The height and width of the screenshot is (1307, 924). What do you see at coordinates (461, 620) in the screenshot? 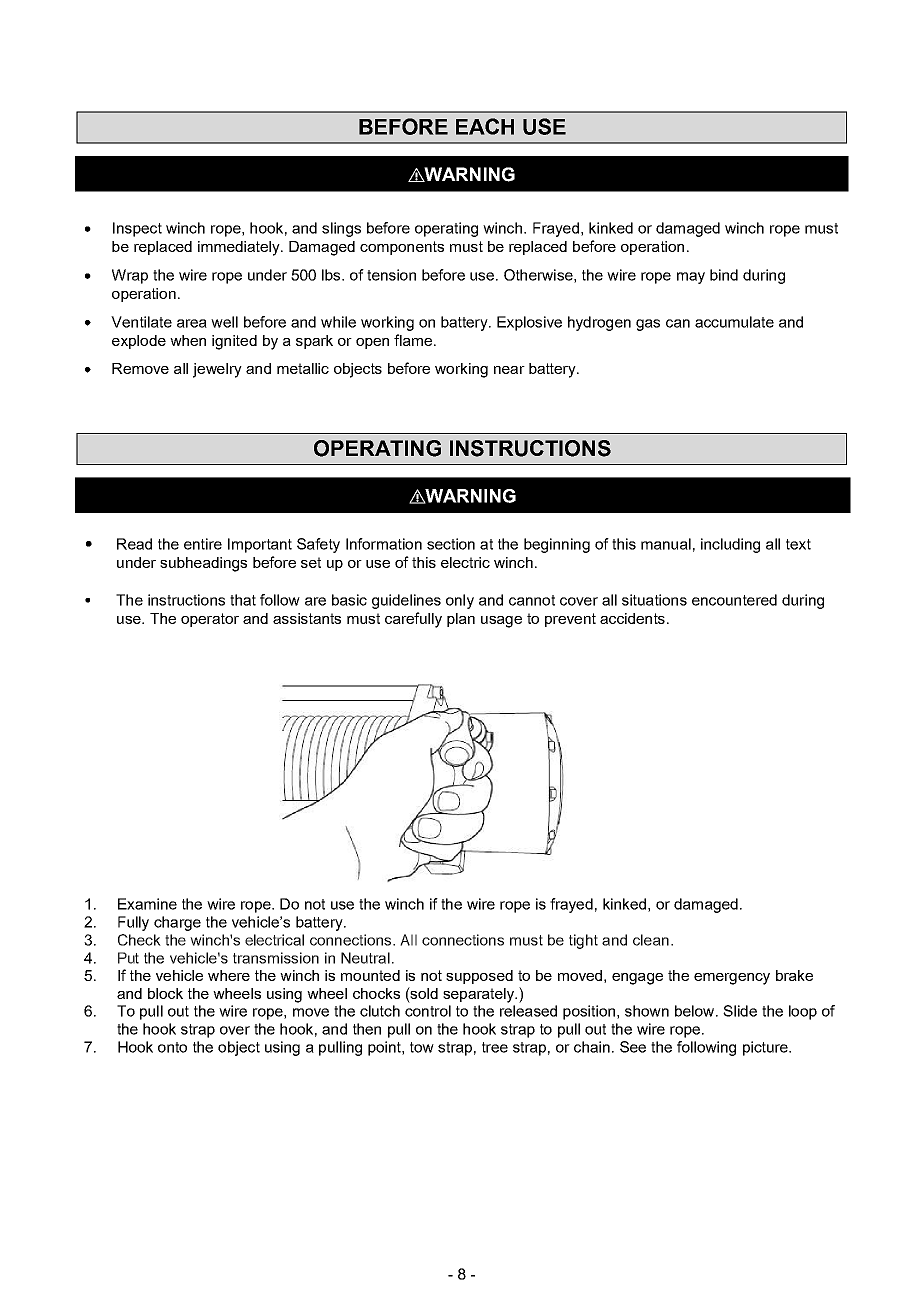
I see `plan` at bounding box center [461, 620].
